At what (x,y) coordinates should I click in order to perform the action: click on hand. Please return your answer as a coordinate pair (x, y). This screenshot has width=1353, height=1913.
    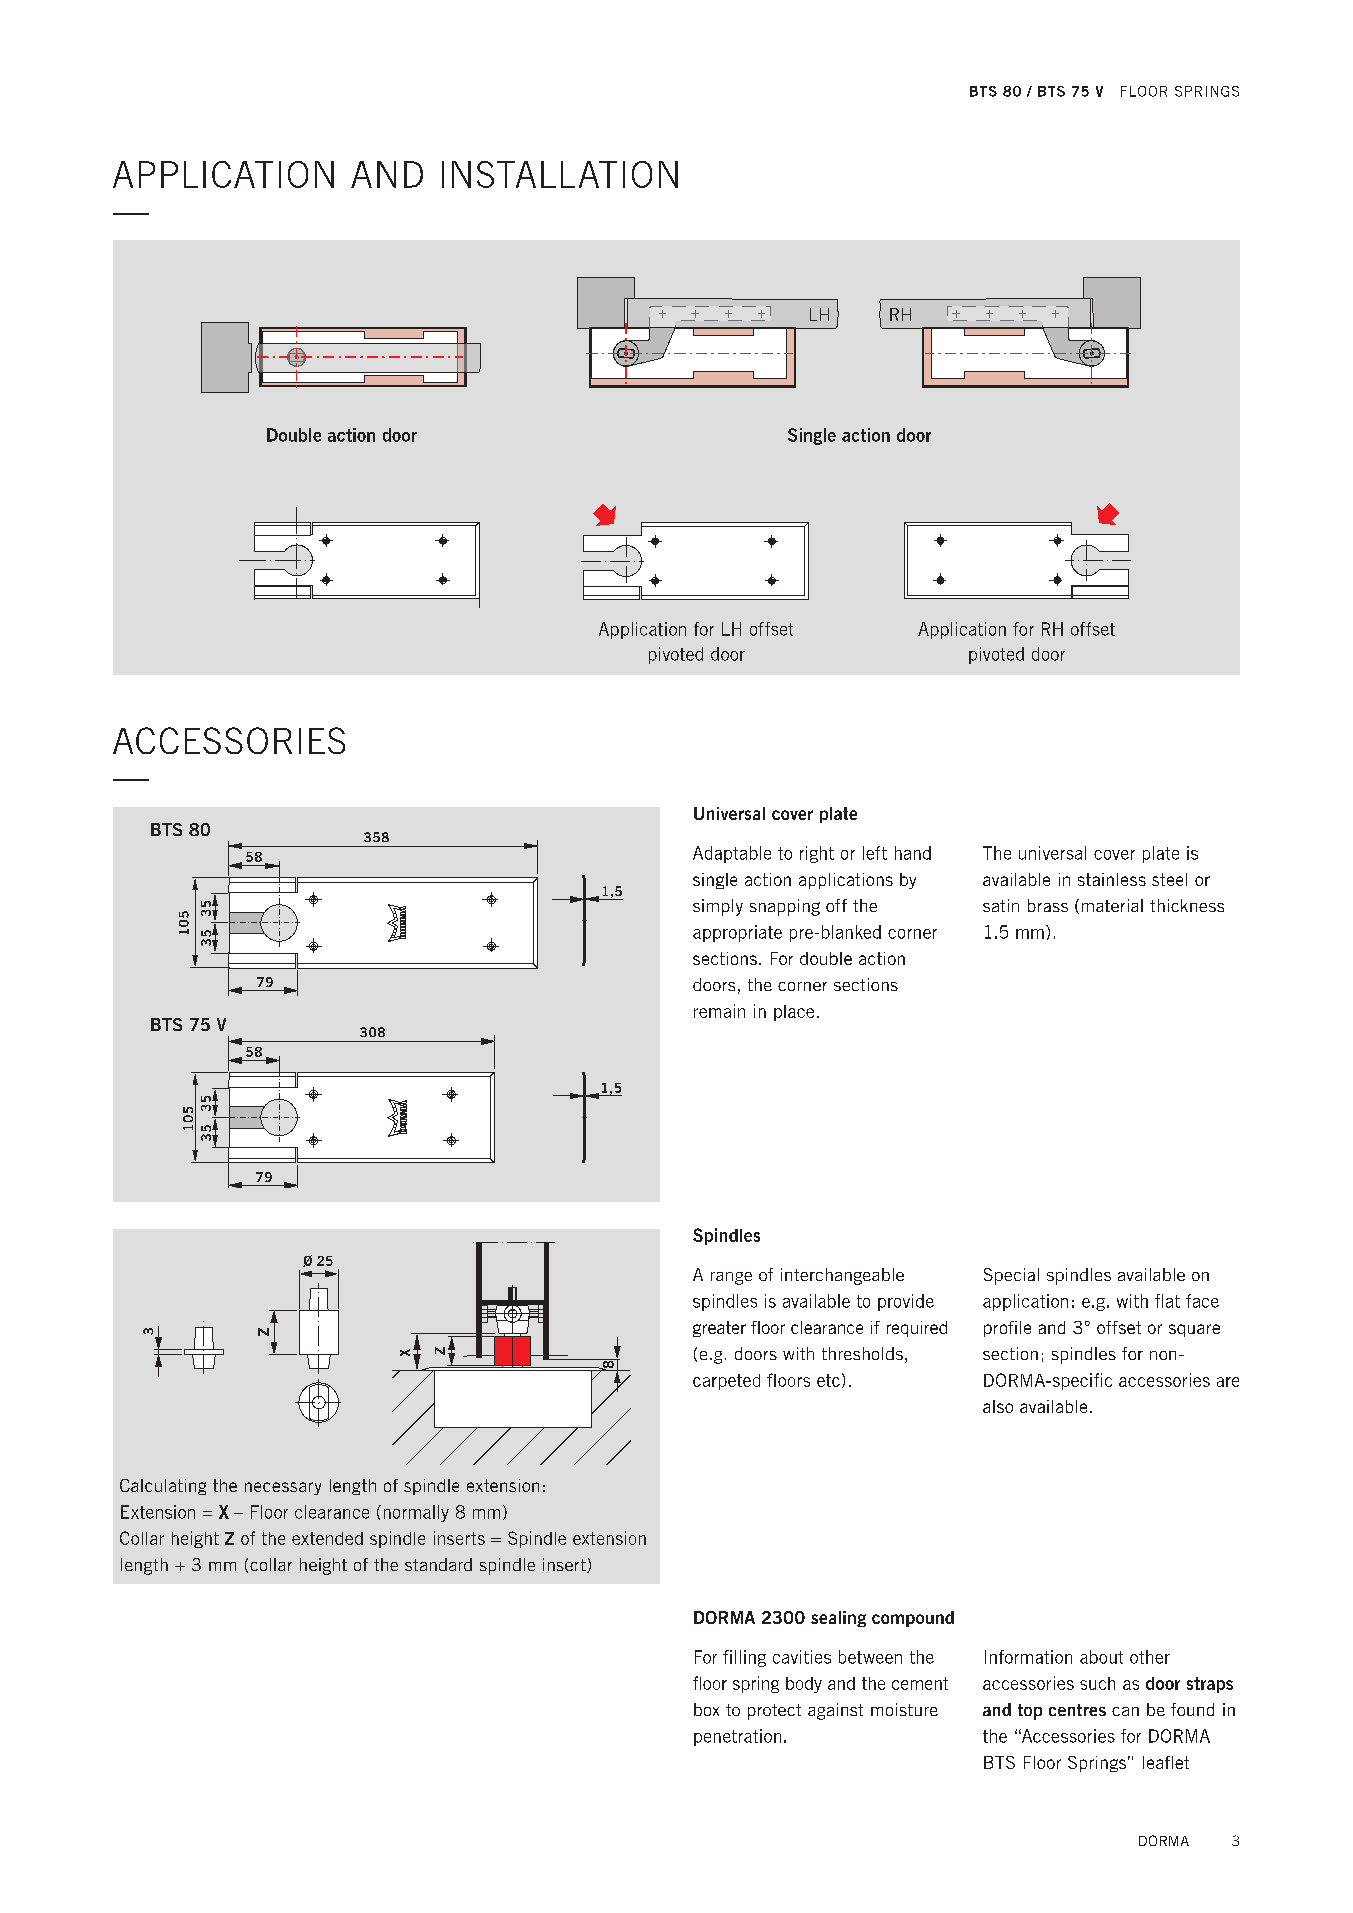
    Looking at the image, I should click on (913, 853).
